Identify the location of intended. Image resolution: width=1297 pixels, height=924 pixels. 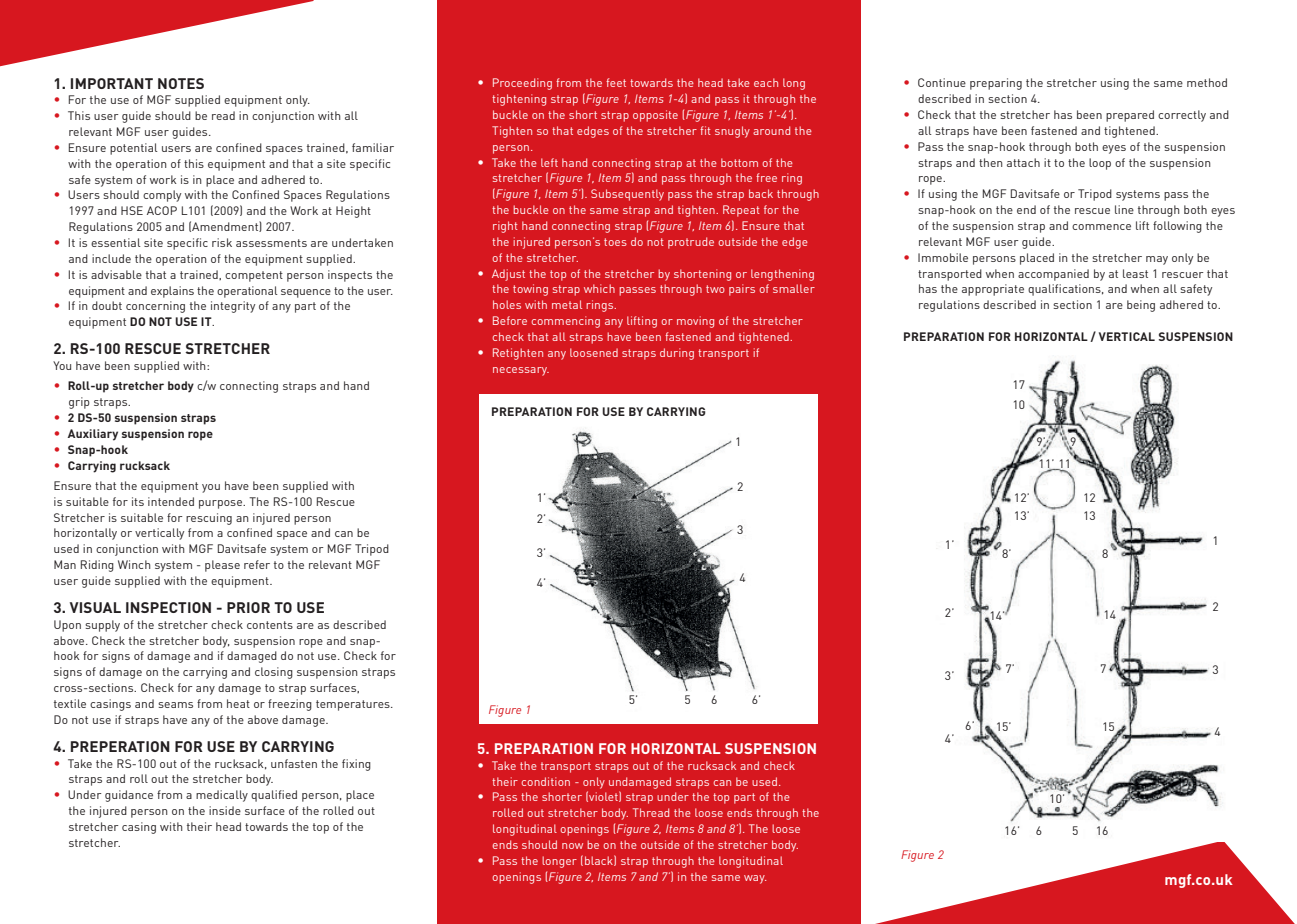
(171, 501).
